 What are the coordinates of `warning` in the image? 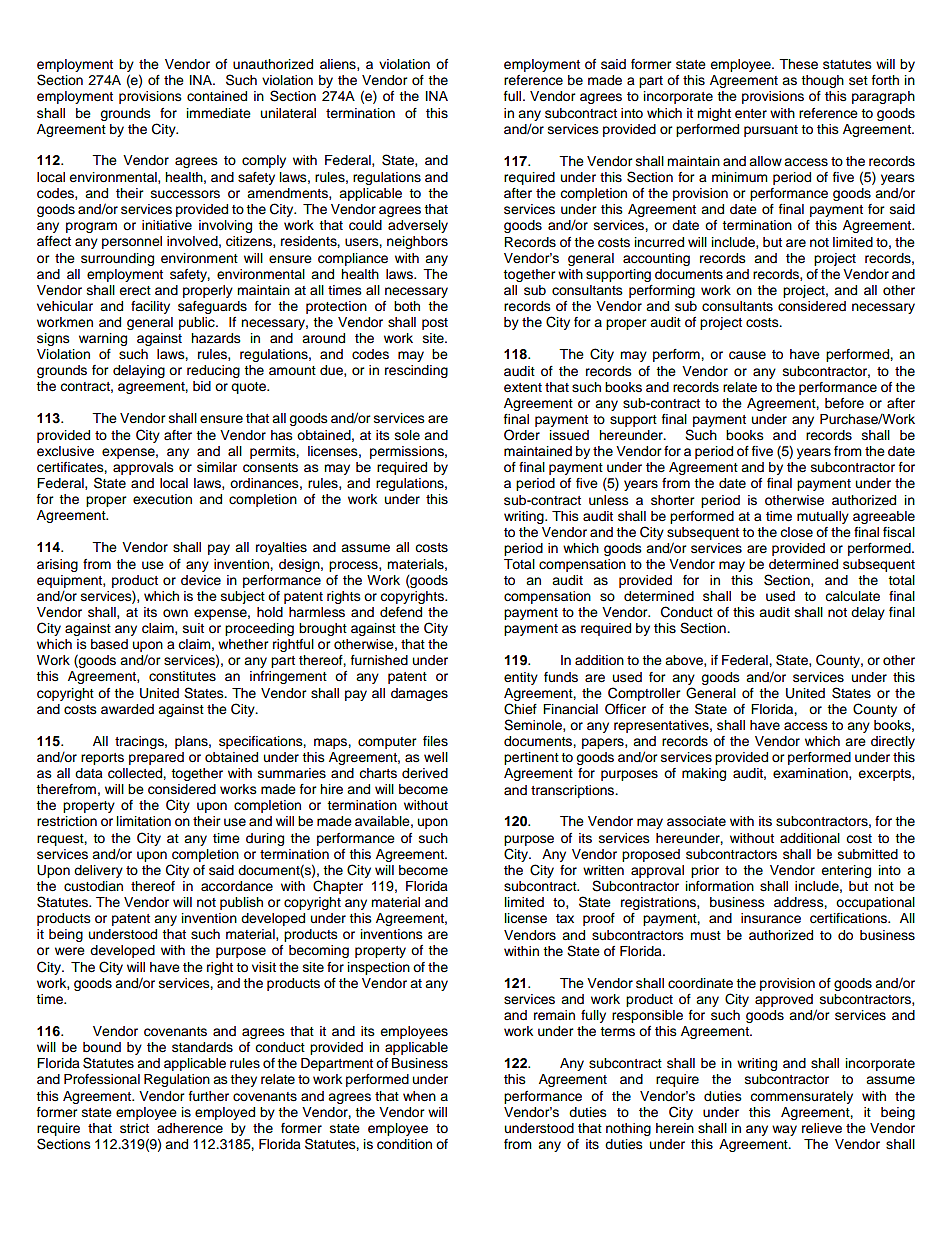 It's located at (103, 339).
